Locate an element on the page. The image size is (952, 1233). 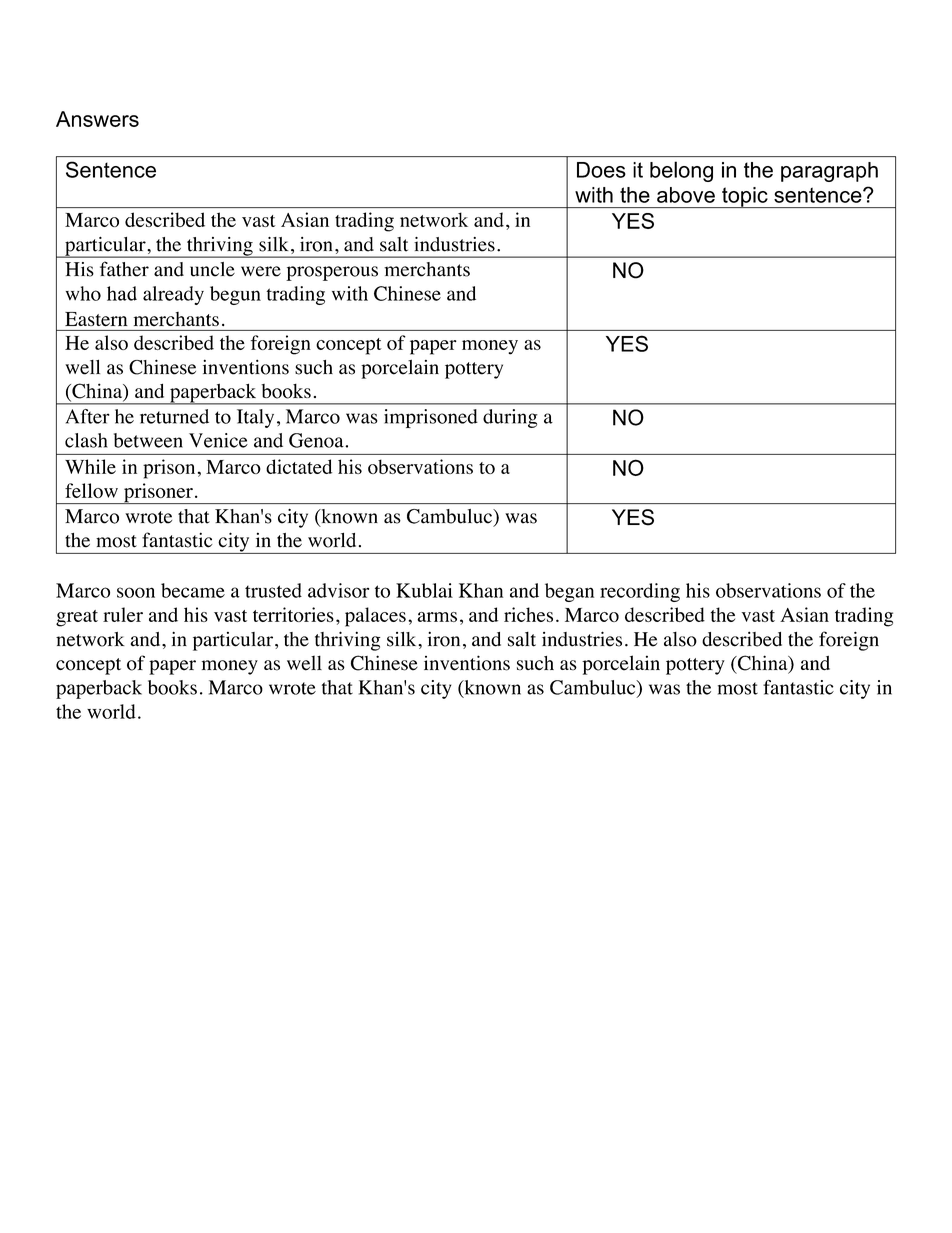
ruler is located at coordinates (123, 614).
